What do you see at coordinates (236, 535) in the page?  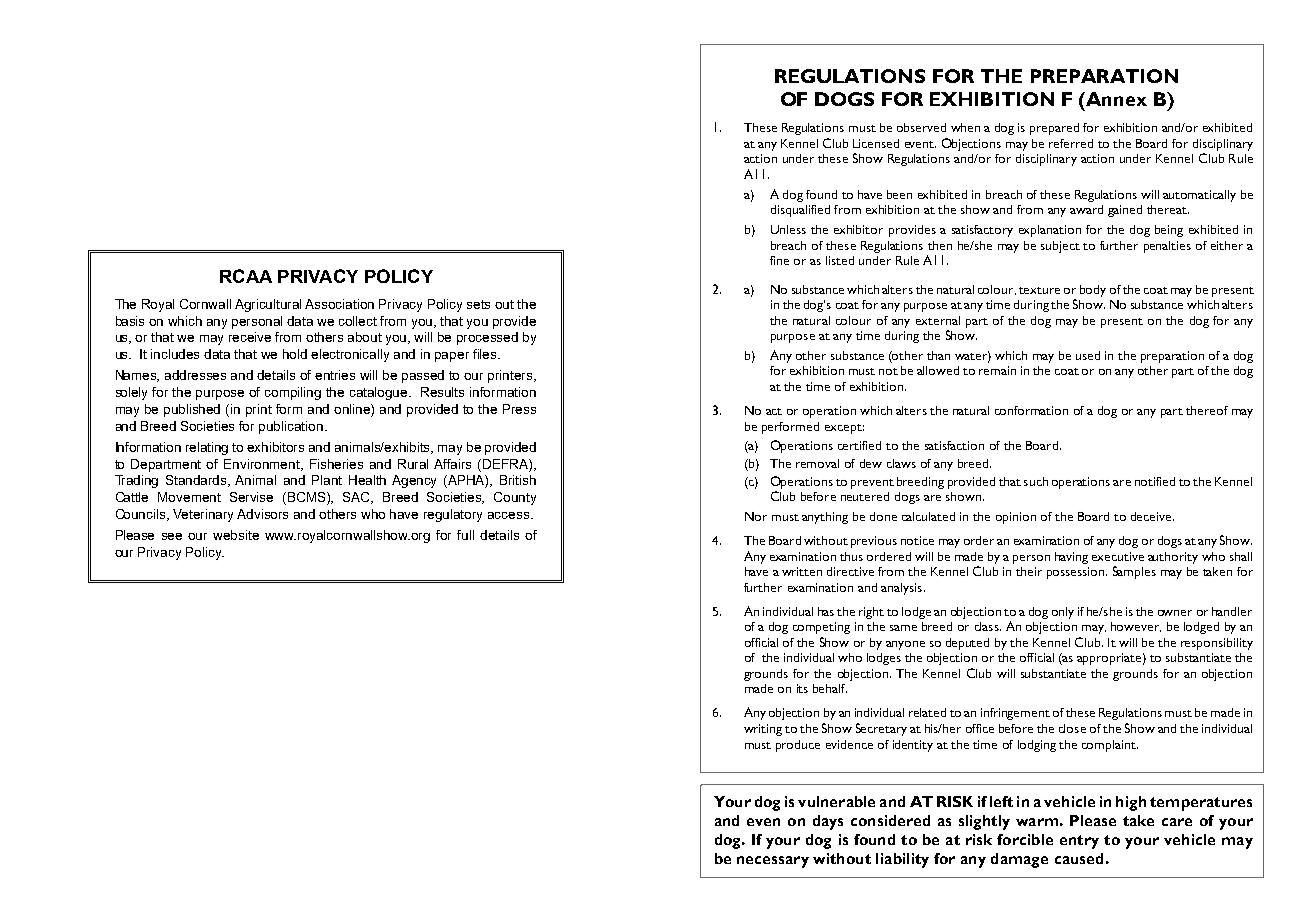 I see `website` at bounding box center [236, 535].
